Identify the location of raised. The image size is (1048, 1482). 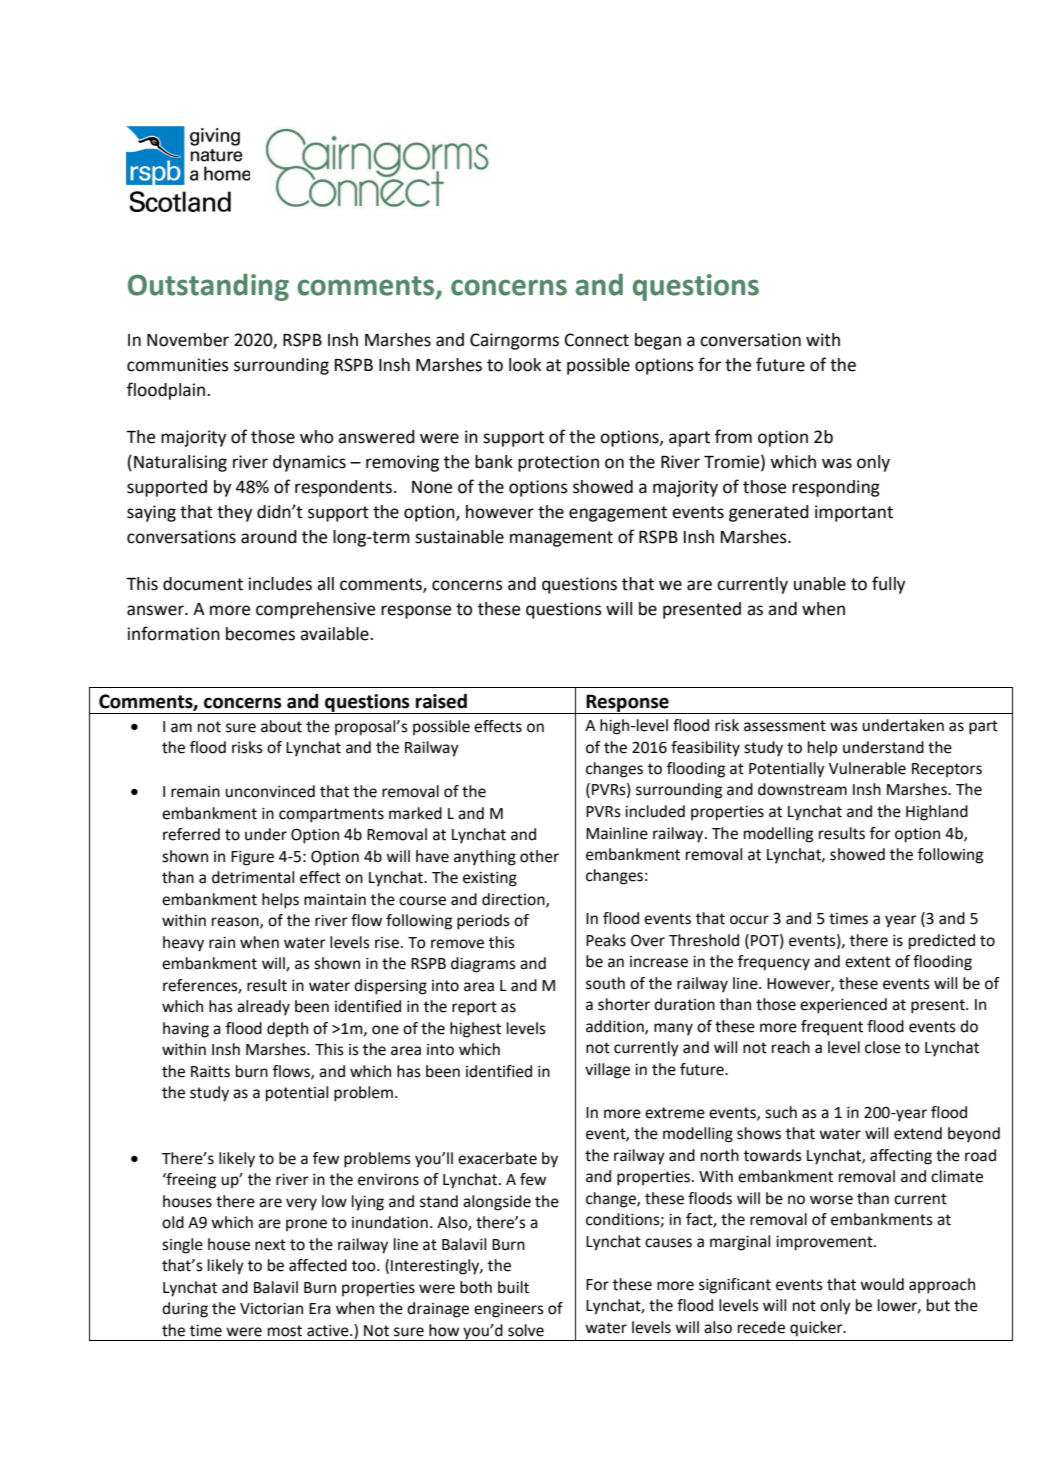
(441, 701).
